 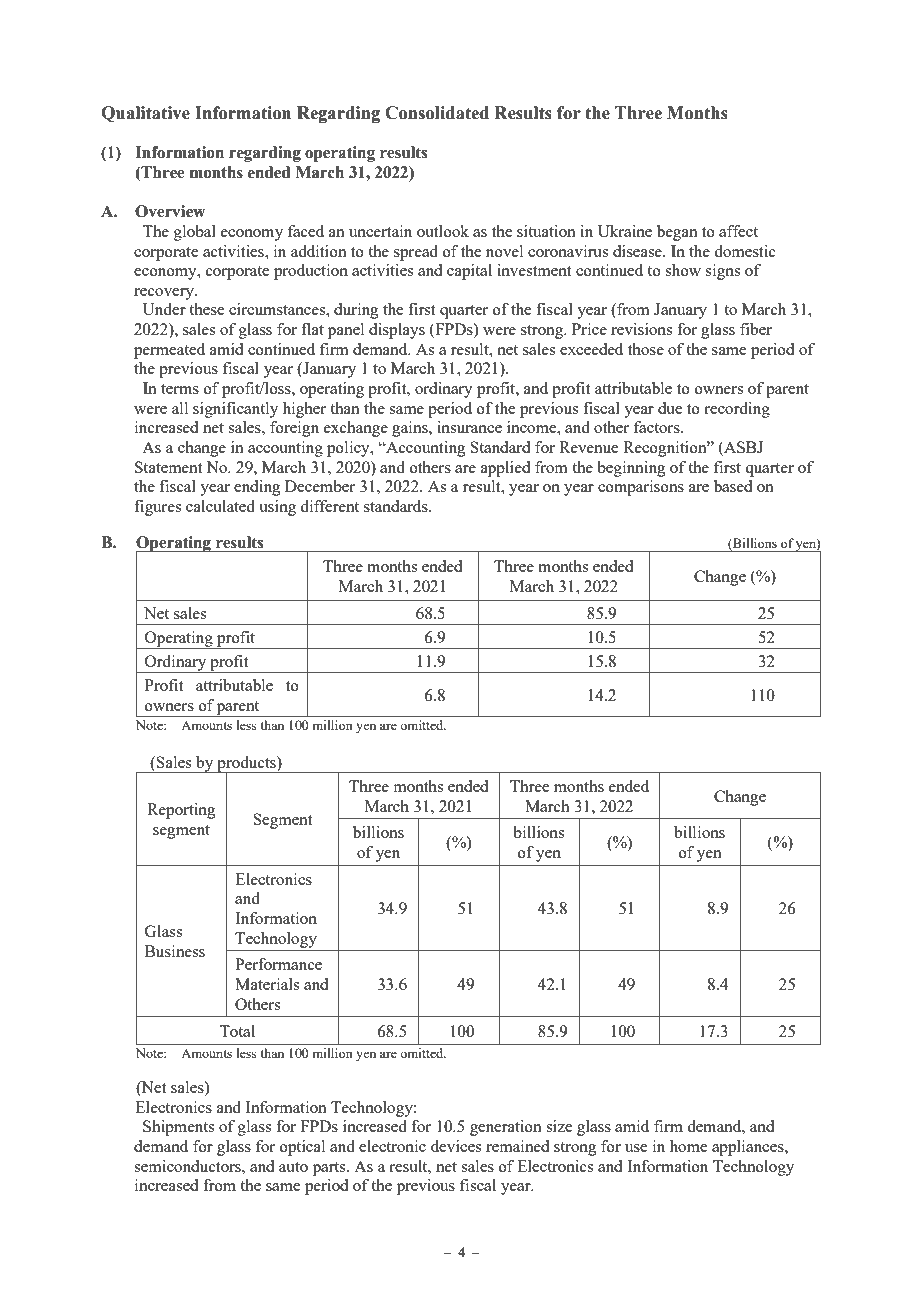 I want to click on comparisons, so click(x=641, y=488).
